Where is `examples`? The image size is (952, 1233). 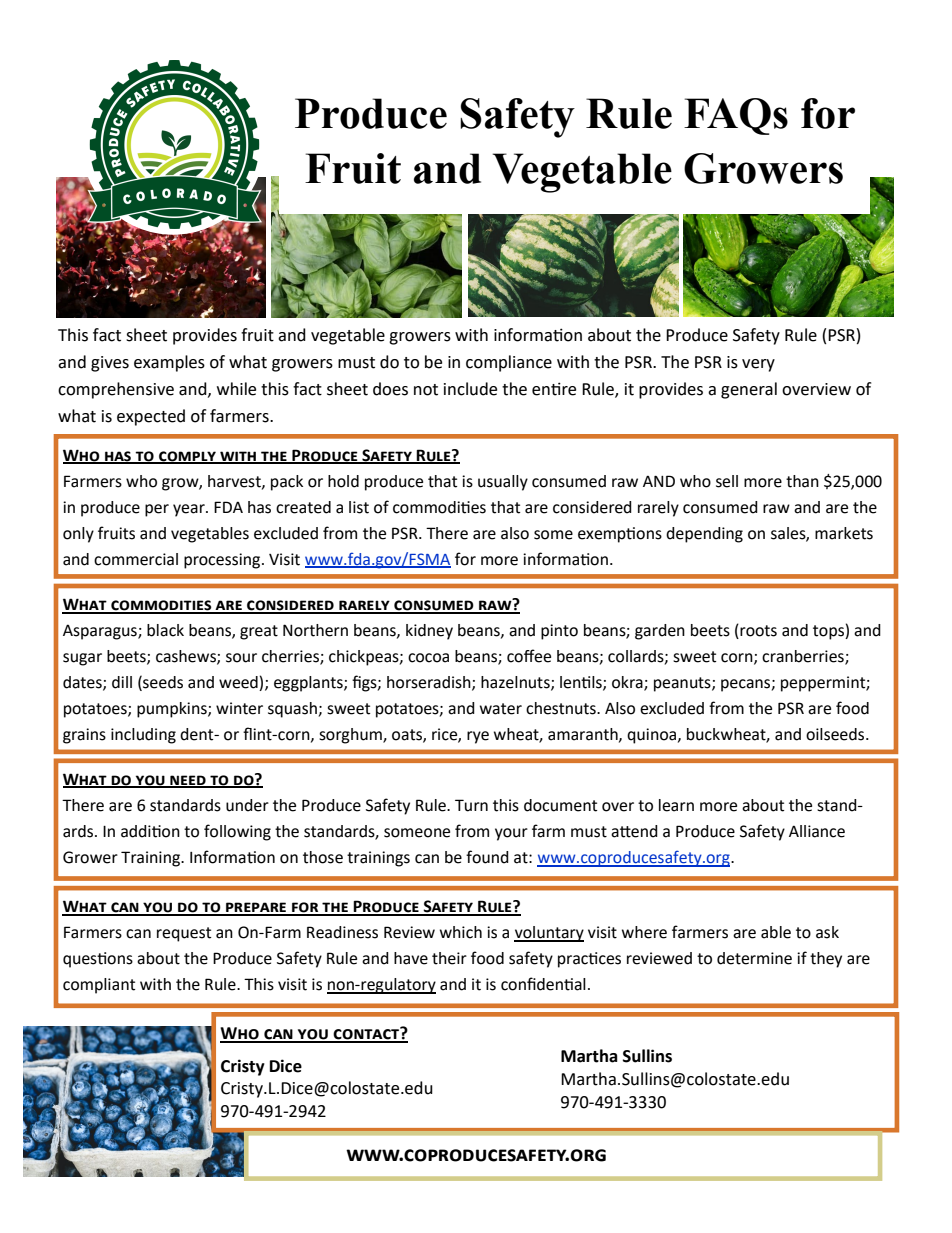 examples is located at coordinates (169, 363).
